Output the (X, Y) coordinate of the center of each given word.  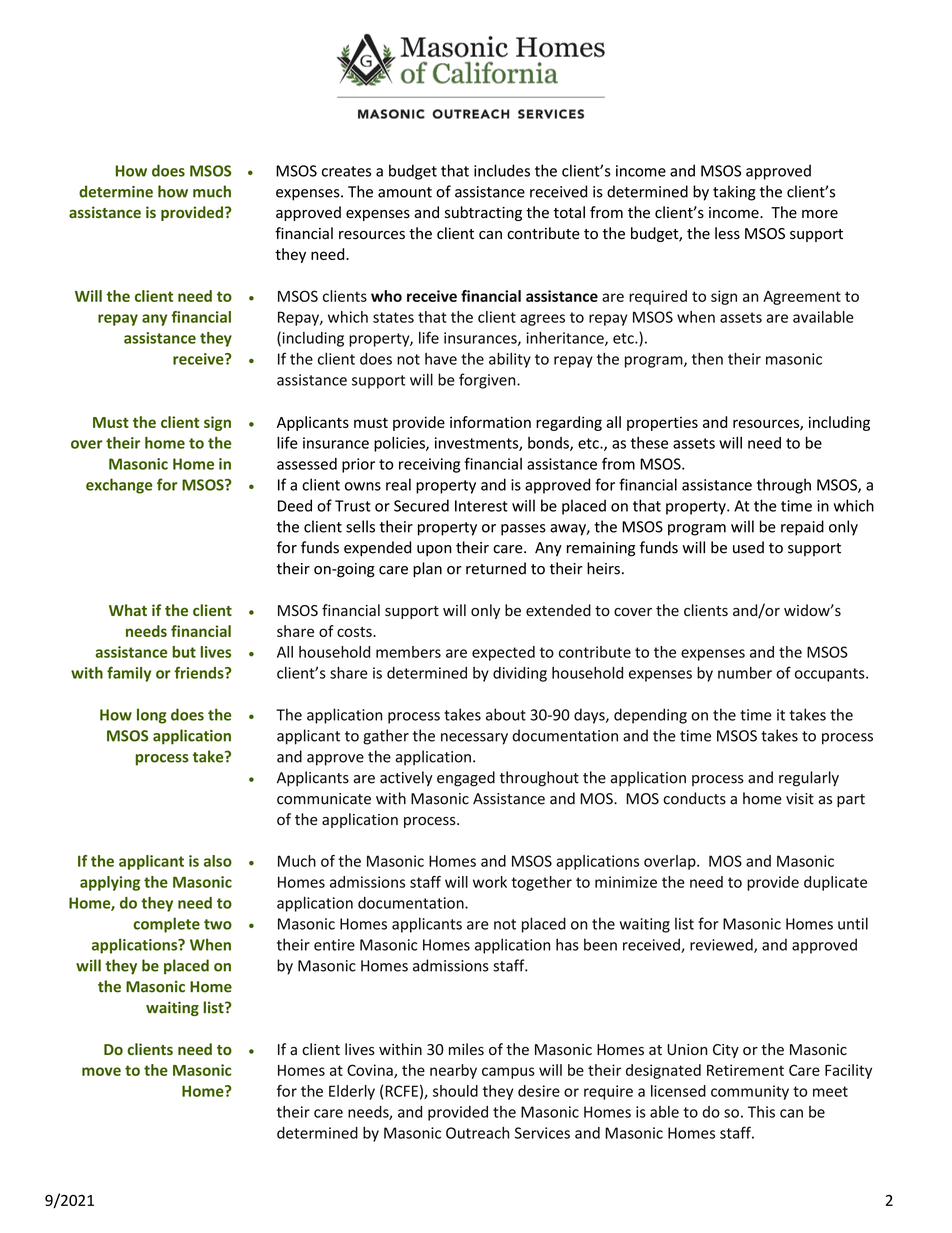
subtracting (483, 213)
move (101, 1071)
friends (200, 672)
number (745, 673)
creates (346, 171)
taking (734, 193)
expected (503, 653)
